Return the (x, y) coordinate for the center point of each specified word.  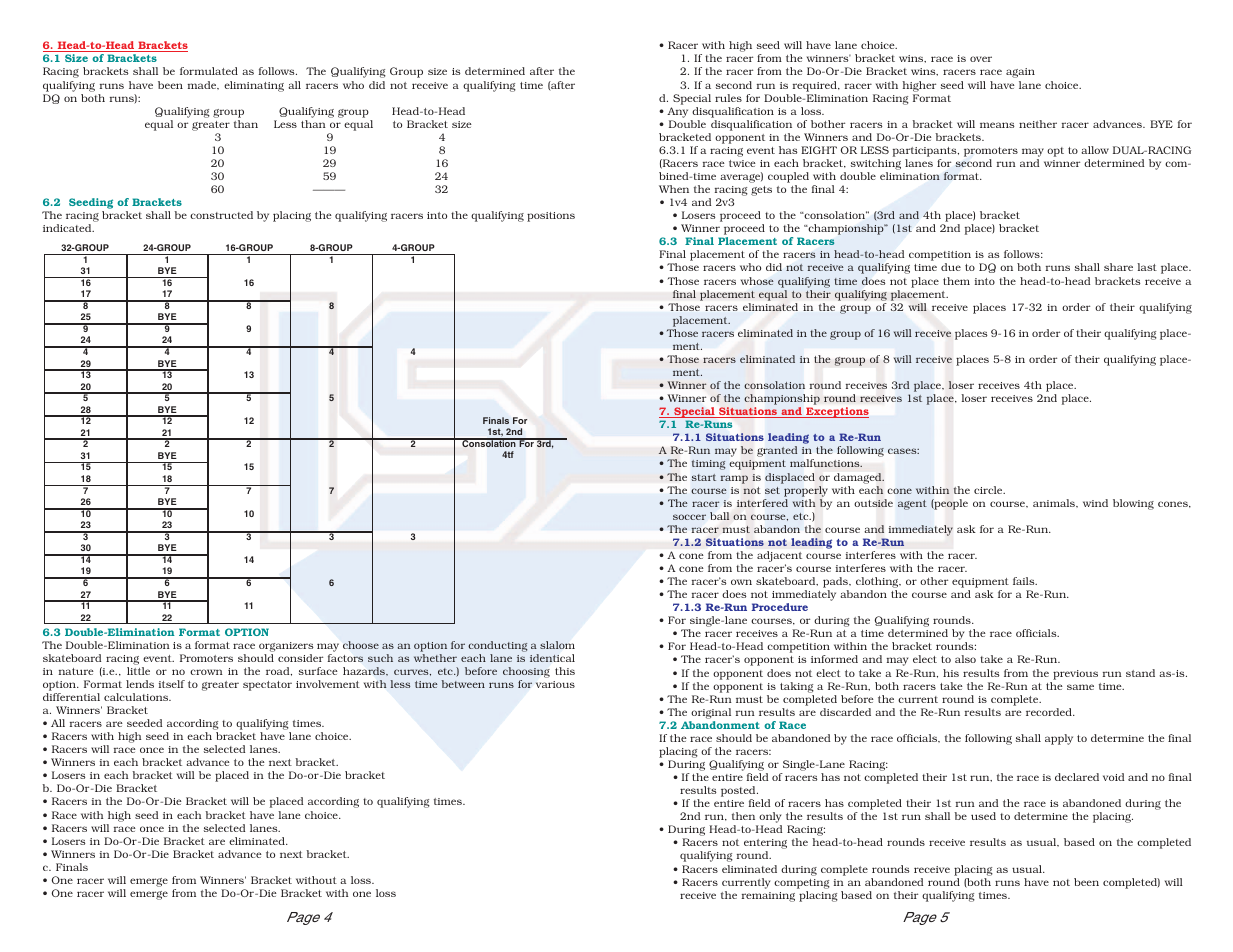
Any (677, 112)
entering (765, 845)
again (1020, 73)
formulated (209, 71)
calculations (137, 697)
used (983, 816)
